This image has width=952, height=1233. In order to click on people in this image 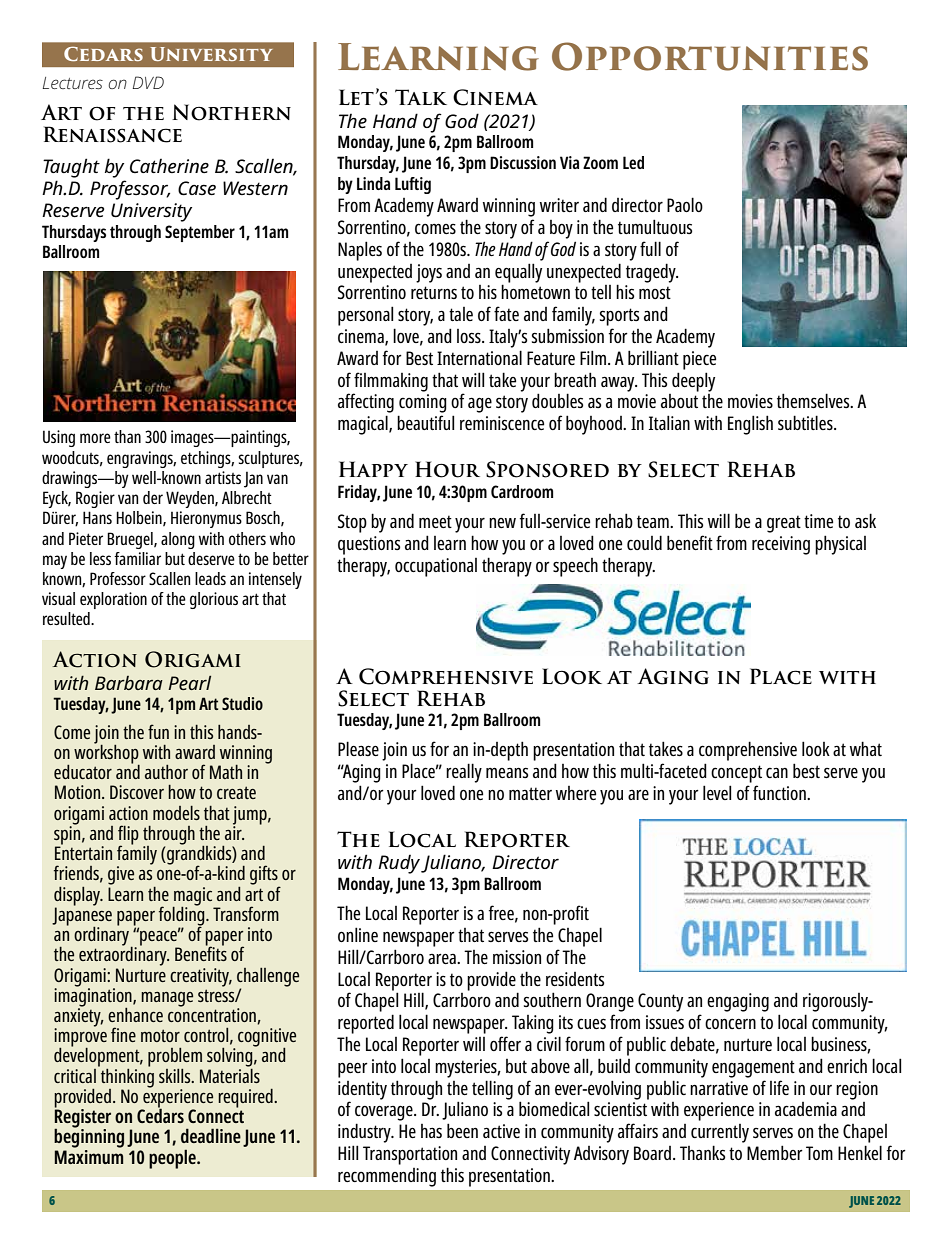, I will do `click(173, 1159)`.
